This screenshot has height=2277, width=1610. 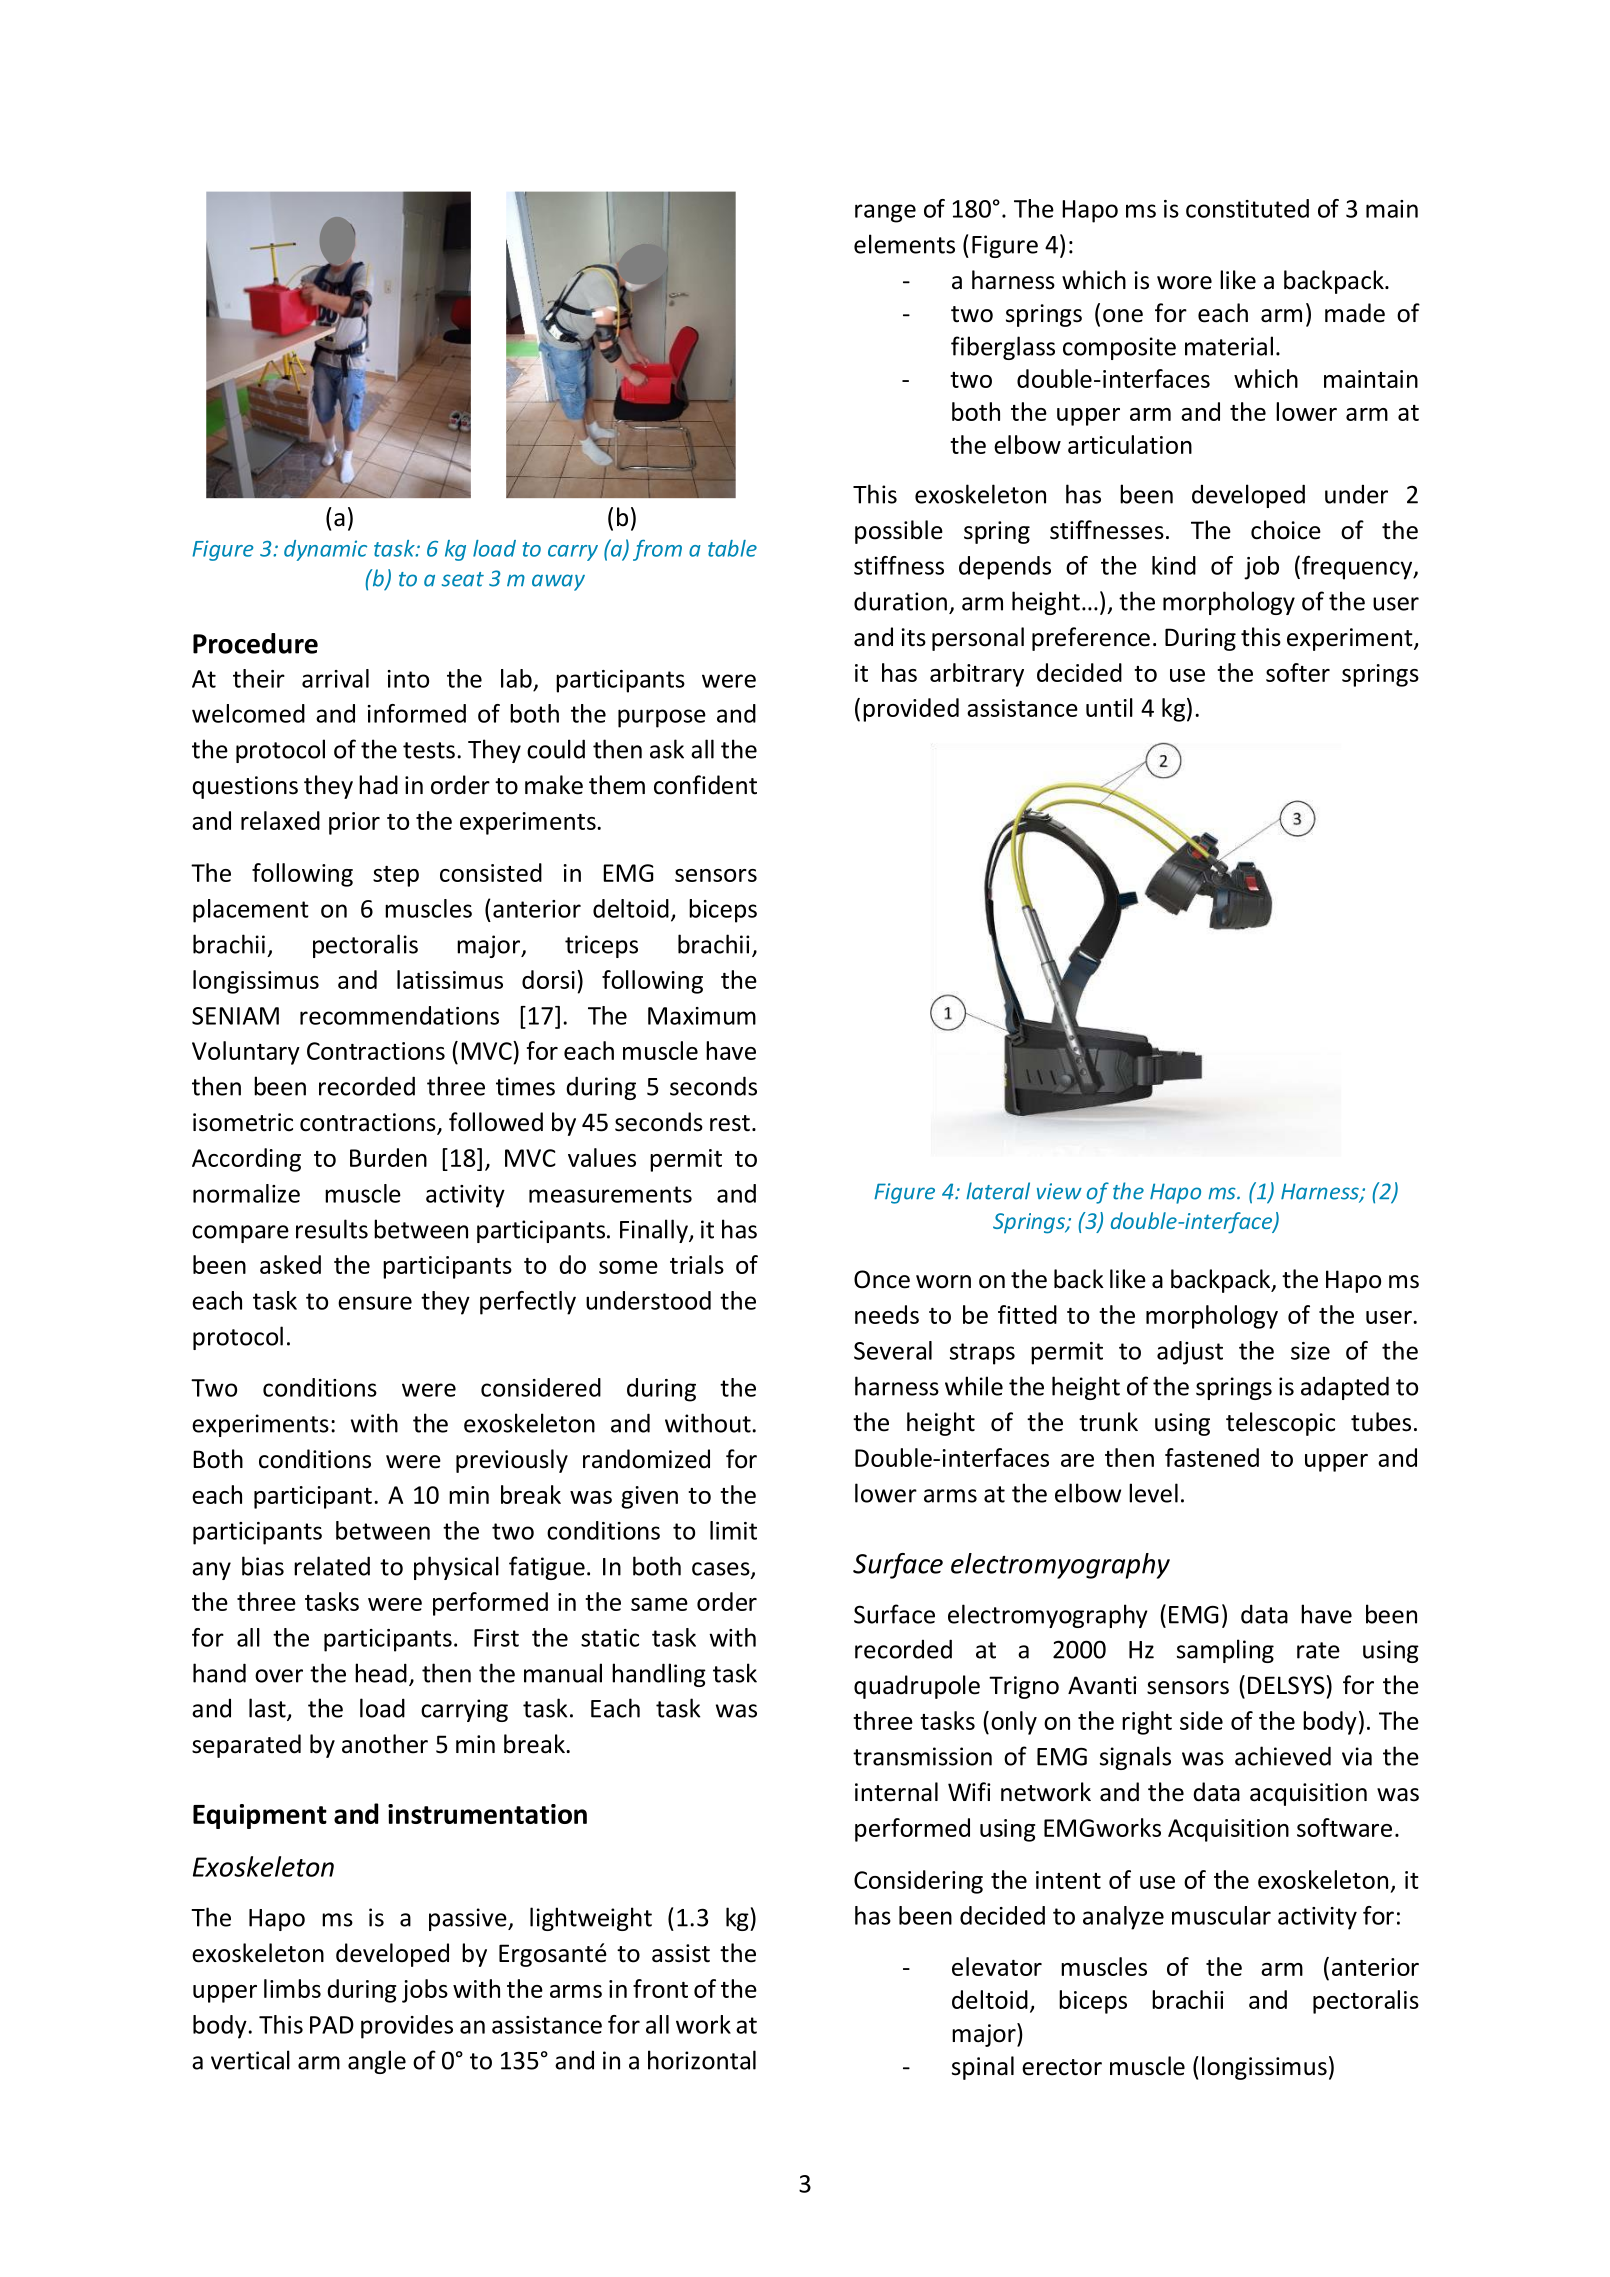 I want to click on rest, so click(x=730, y=1123).
